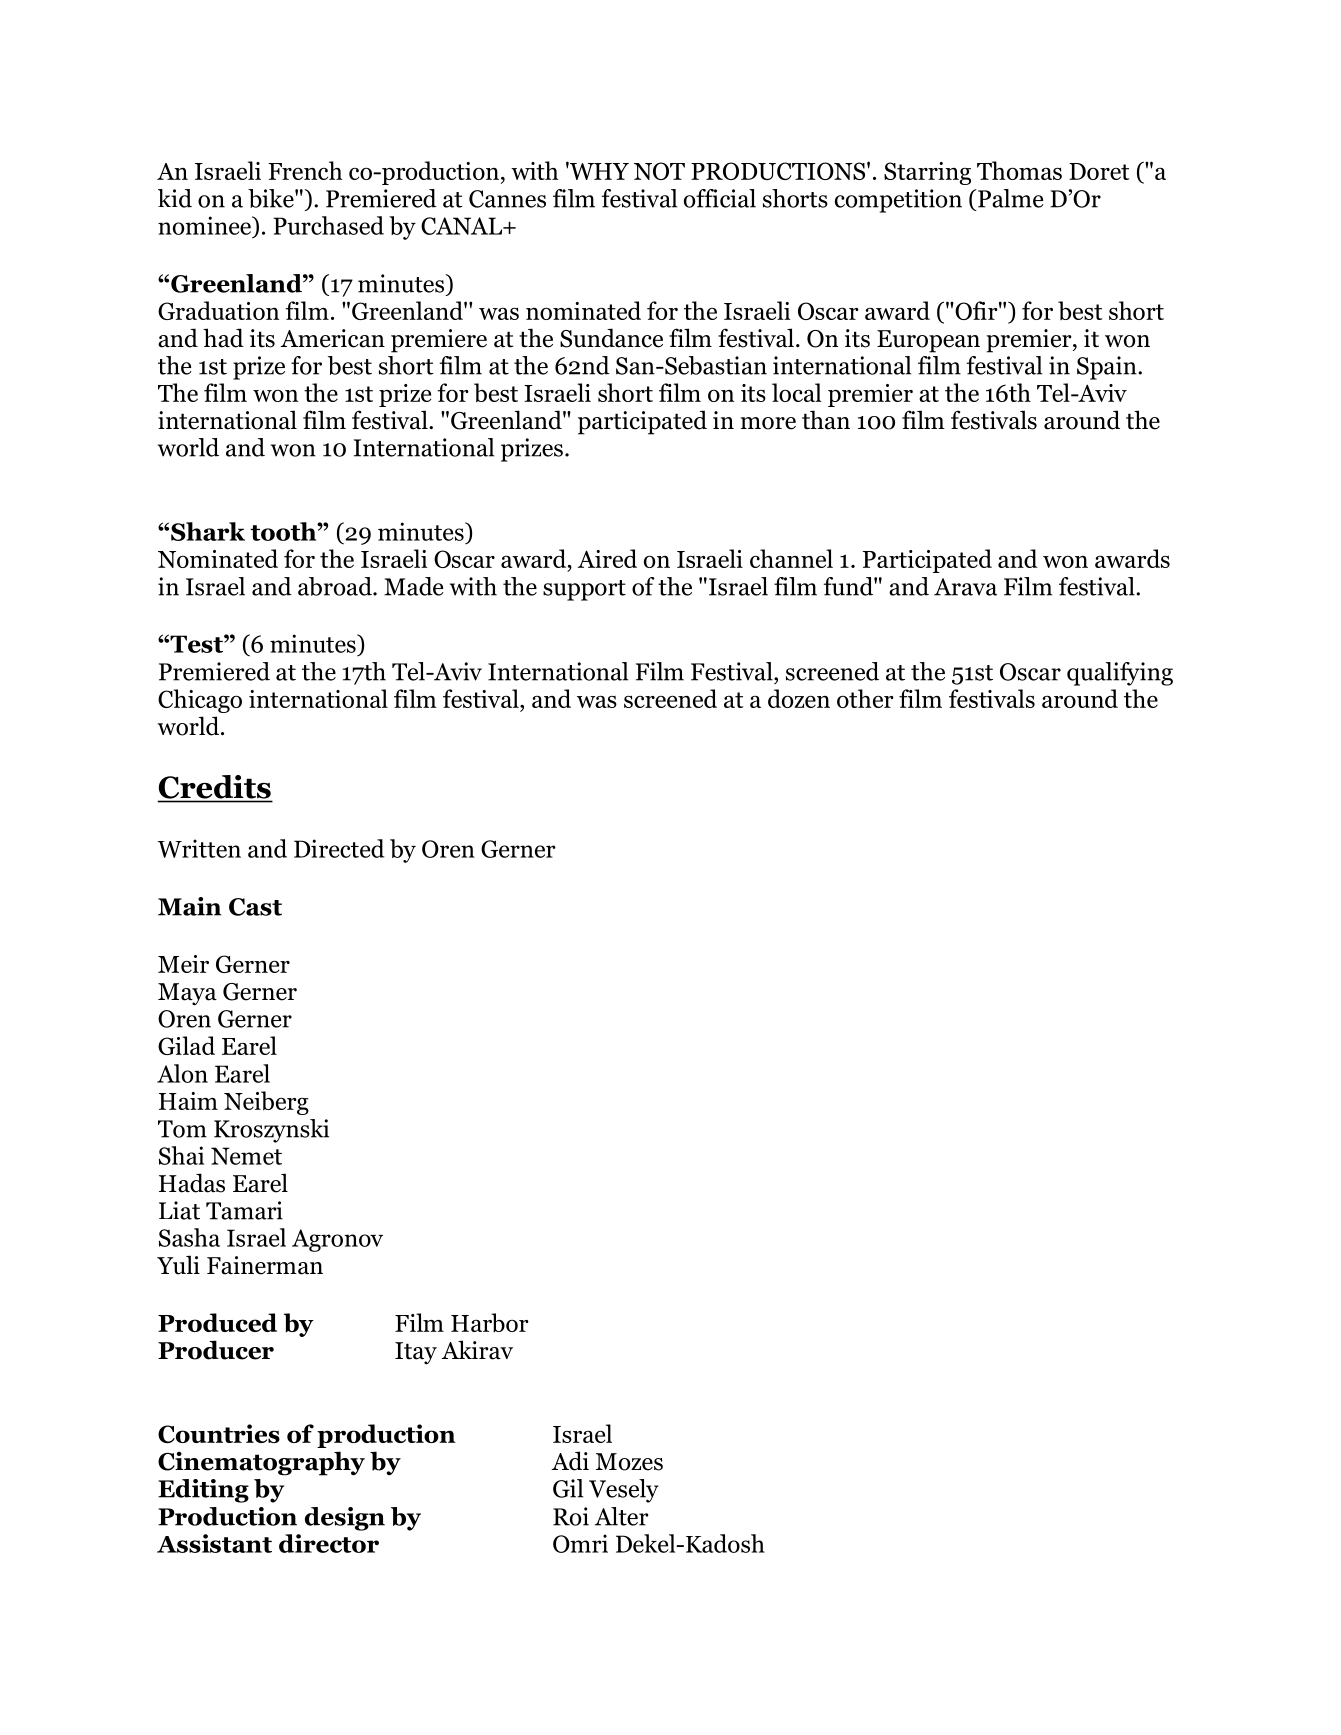  Describe the element at coordinates (1010, 198) in the screenshot. I see `Palme` at that location.
